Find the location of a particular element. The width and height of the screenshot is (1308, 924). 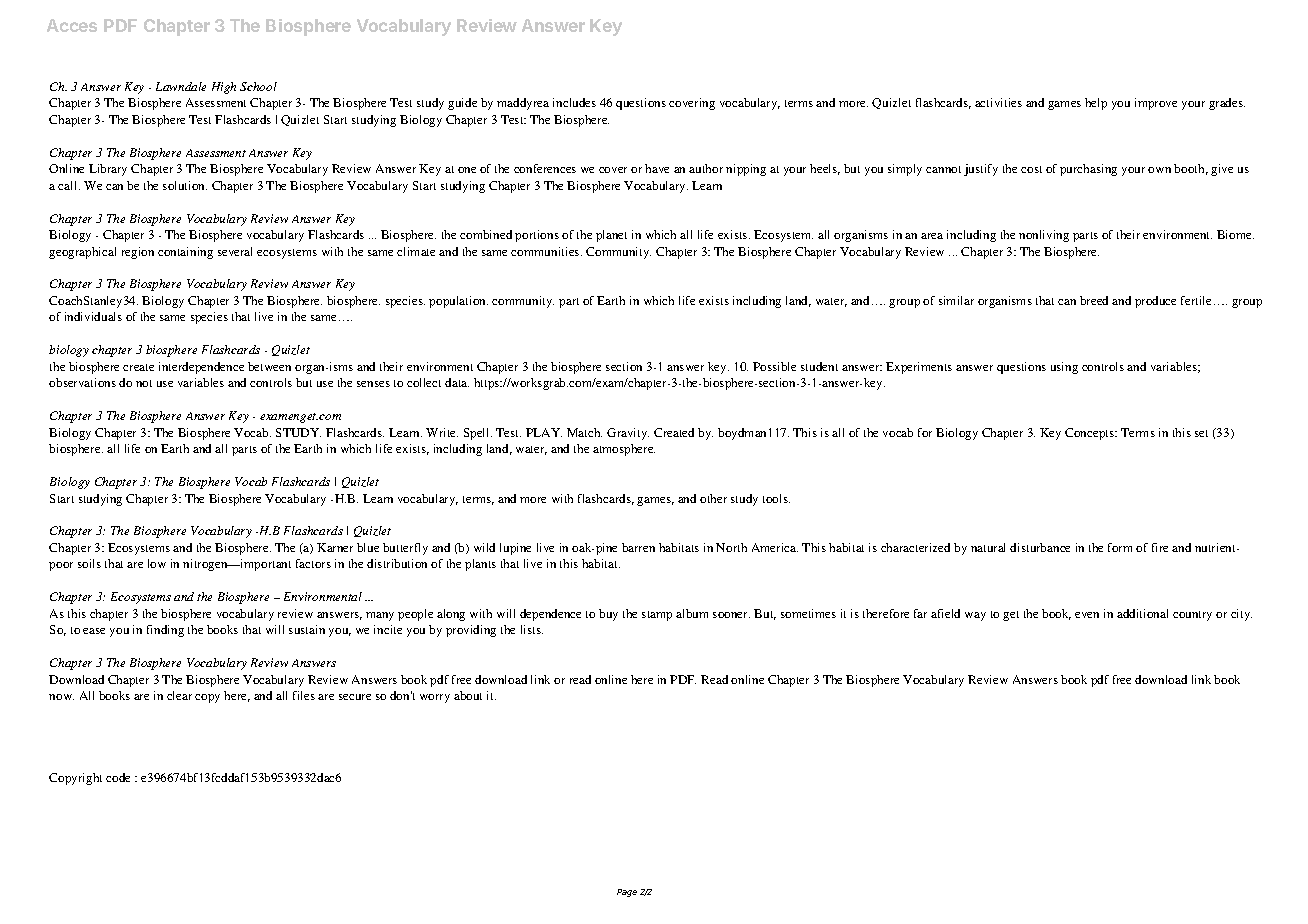

help is located at coordinates (1096, 104).
